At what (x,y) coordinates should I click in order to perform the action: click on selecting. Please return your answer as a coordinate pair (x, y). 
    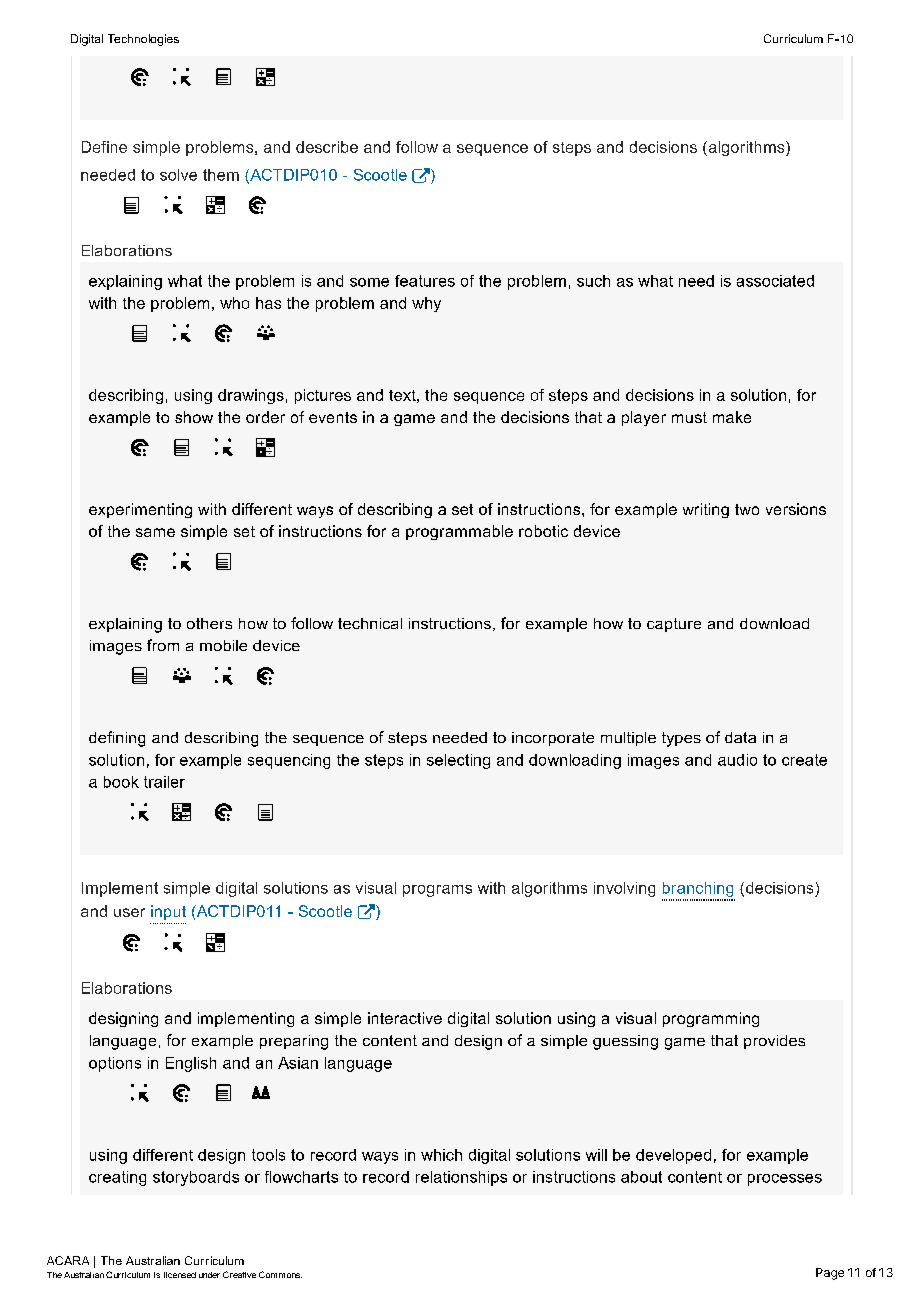
    Looking at the image, I should click on (458, 761).
